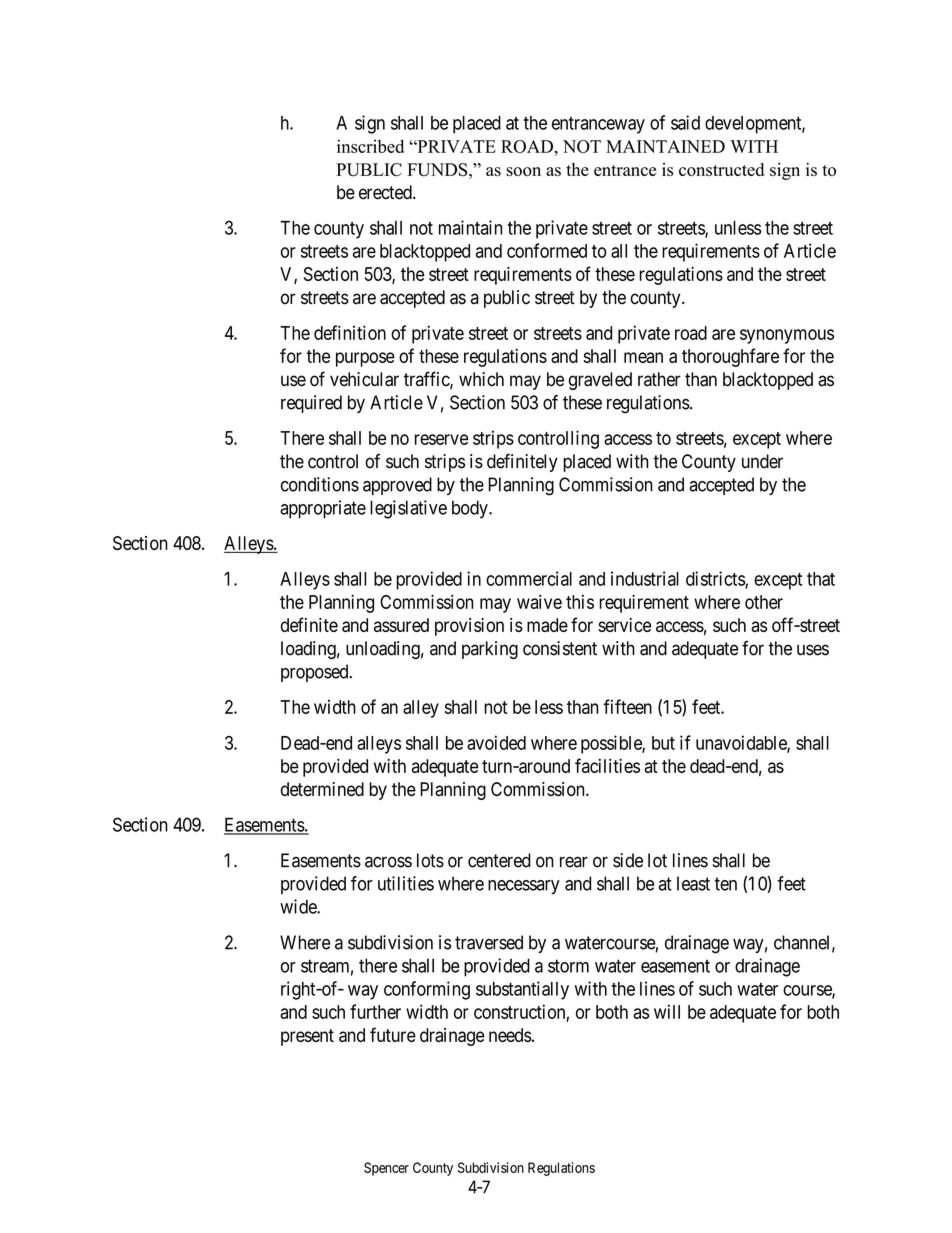  Describe the element at coordinates (523, 171) in the image. I see `soon` at that location.
